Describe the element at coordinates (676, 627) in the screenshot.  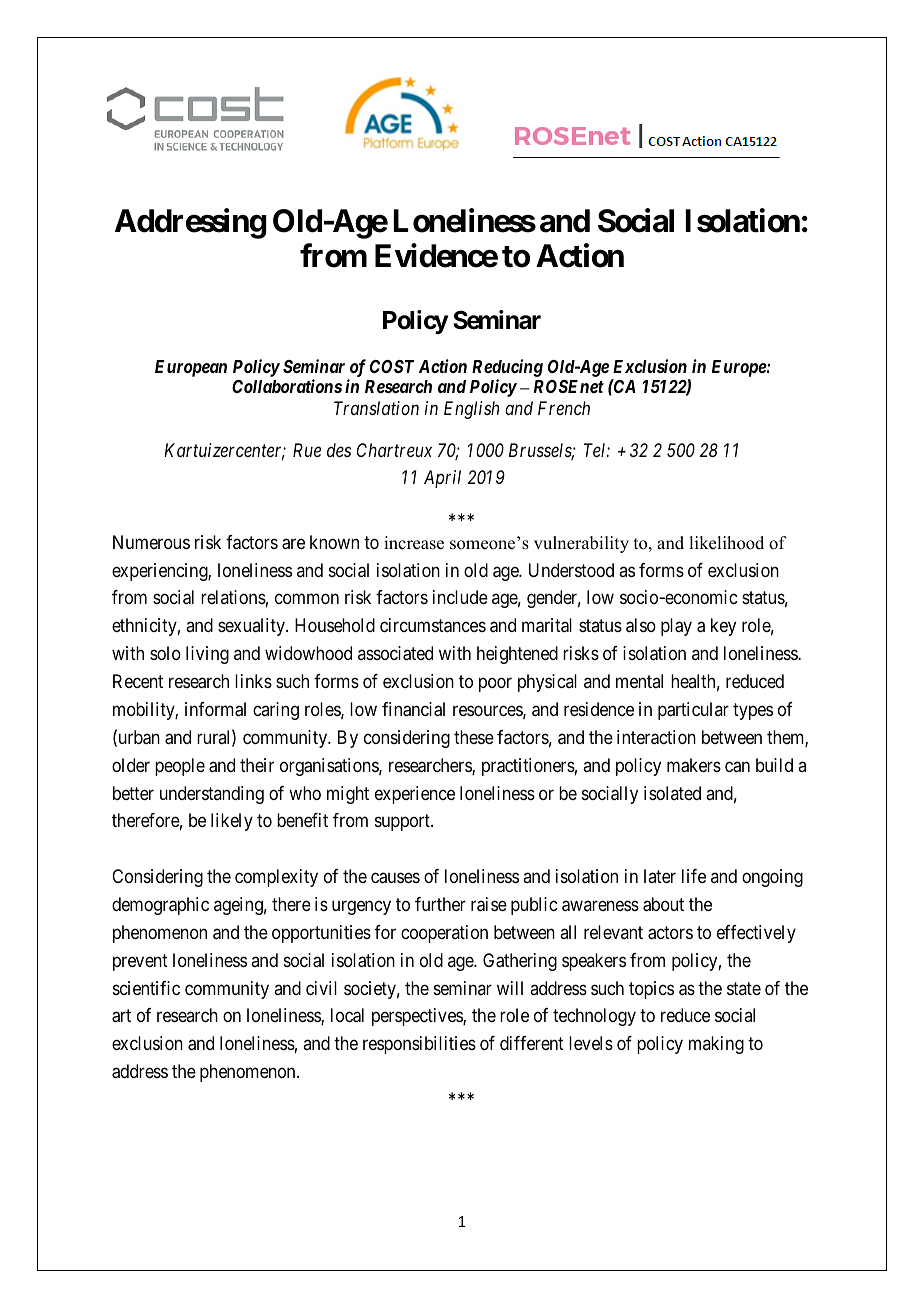
I see `play` at that location.
